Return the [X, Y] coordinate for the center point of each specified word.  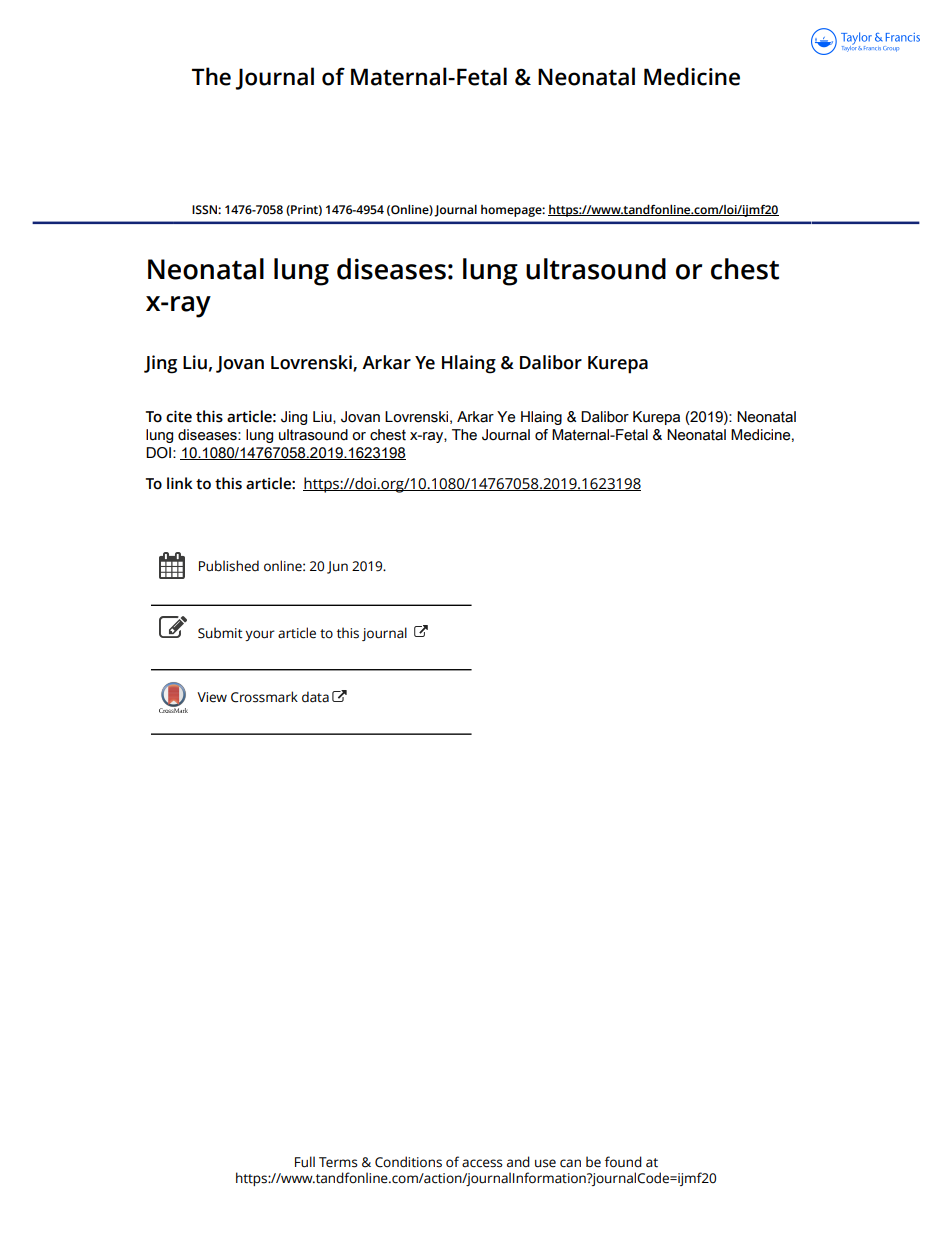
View [212, 697]
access [482, 1163]
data [315, 697]
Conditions [408, 1162]
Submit [220, 633]
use [545, 1163]
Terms [338, 1162]
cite [179, 416]
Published [229, 566]
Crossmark [264, 697]
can [570, 1163]
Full [305, 1162]
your [260, 635]
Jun [337, 567]
